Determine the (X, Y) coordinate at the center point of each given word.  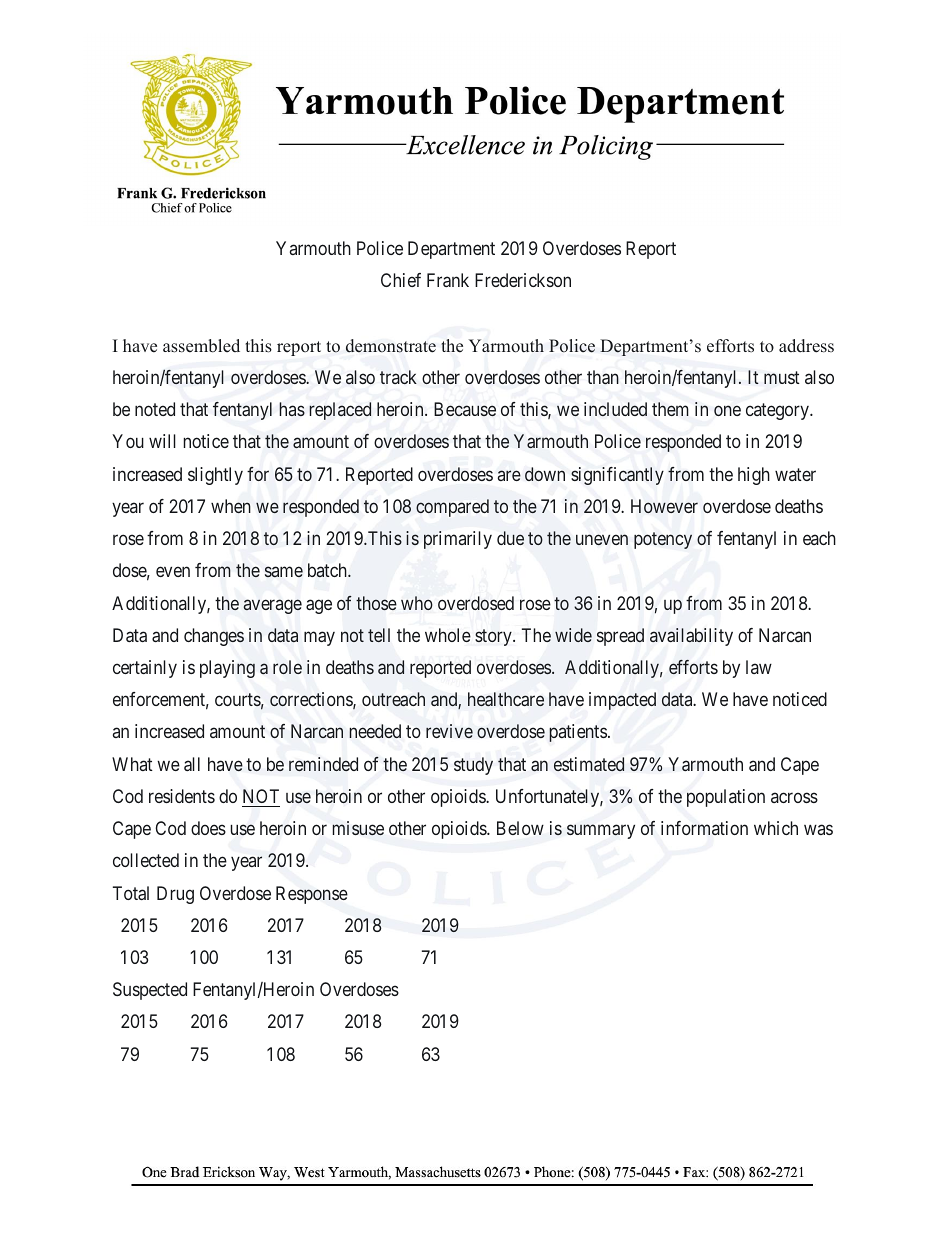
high (754, 476)
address (806, 346)
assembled (201, 346)
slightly (215, 476)
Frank (448, 280)
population (726, 798)
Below (520, 828)
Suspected (150, 991)
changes (214, 637)
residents (182, 796)
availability (691, 637)
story (494, 637)
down (545, 474)
